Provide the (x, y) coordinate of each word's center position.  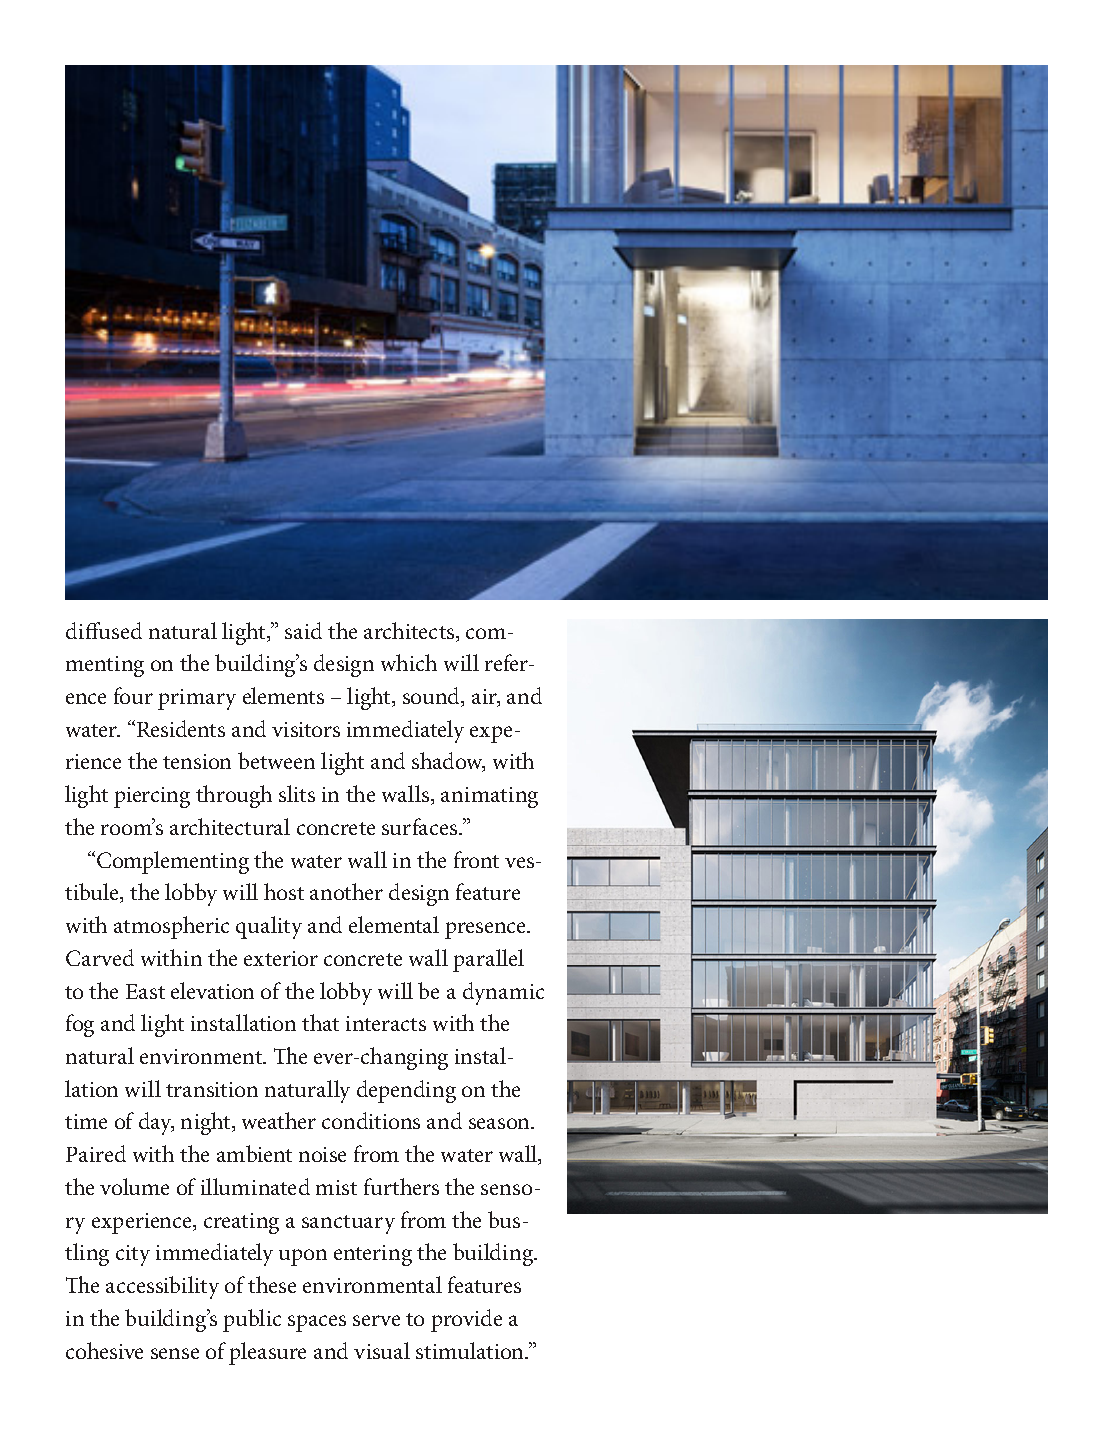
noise (322, 1154)
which (409, 662)
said (303, 630)
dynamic (503, 993)
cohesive (104, 1350)
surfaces (421, 826)
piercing (152, 797)
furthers (401, 1186)
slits (297, 793)
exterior (281, 958)
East (145, 991)
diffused (104, 630)
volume (134, 1186)
